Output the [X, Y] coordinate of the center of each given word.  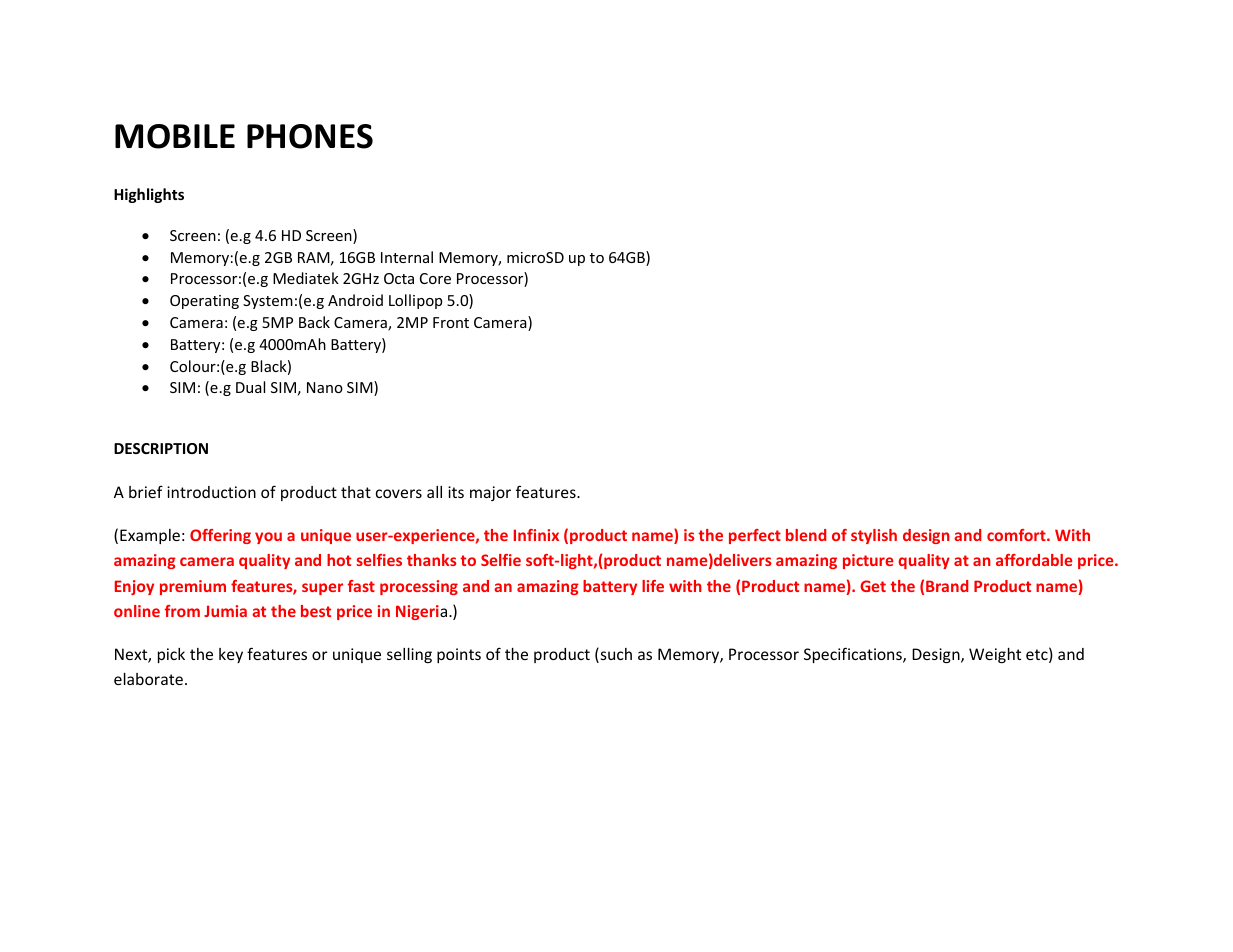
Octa [399, 278]
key [231, 655]
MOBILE [175, 136]
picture [868, 561]
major [490, 493]
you [268, 538]
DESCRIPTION [161, 448]
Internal [407, 257]
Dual [250, 387]
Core [435, 278]
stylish [874, 536]
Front [451, 322]
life [653, 586]
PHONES [310, 136]
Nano [325, 387]
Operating [204, 302]
